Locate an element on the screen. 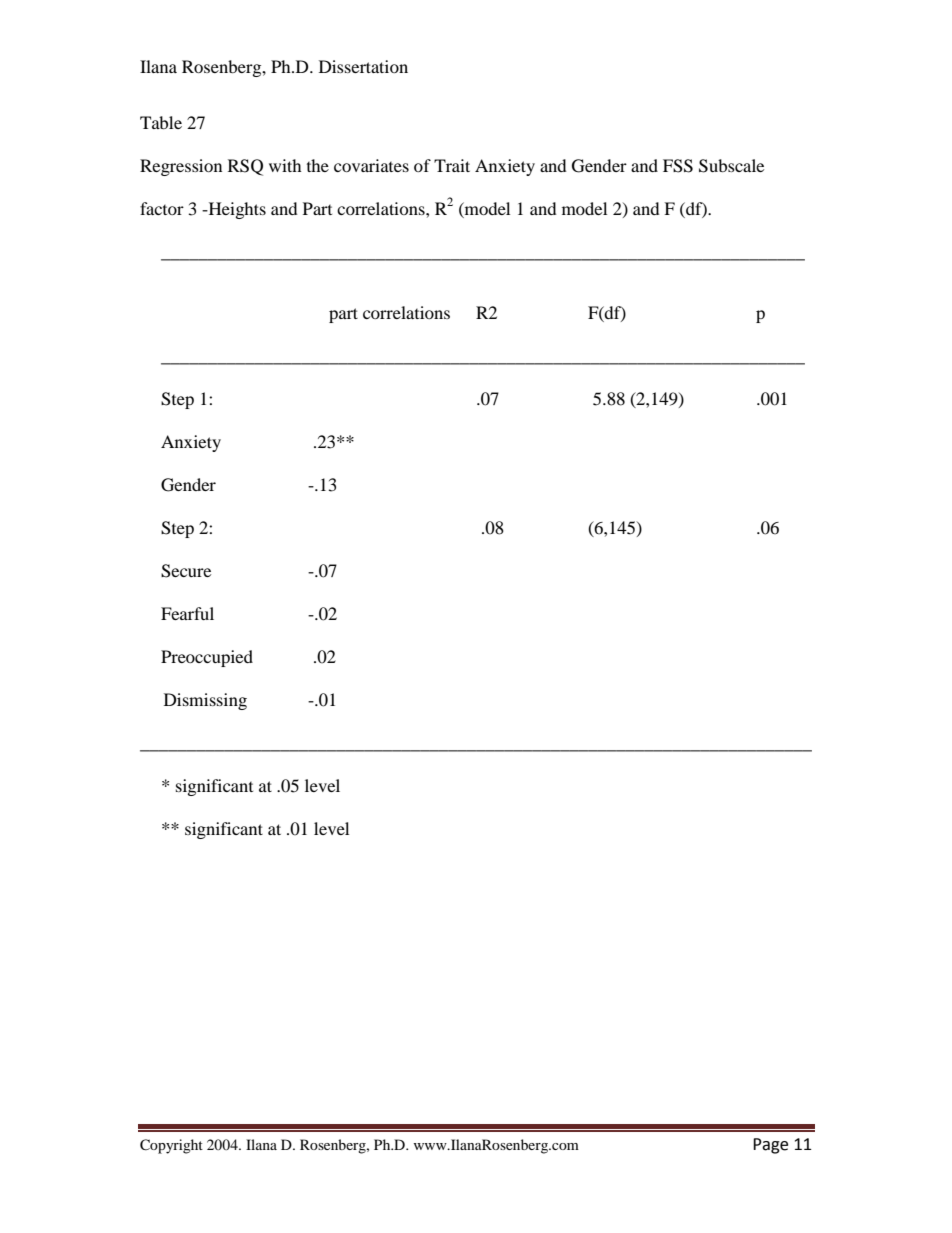 The image size is (952, 1233). factor is located at coordinates (162, 208).
